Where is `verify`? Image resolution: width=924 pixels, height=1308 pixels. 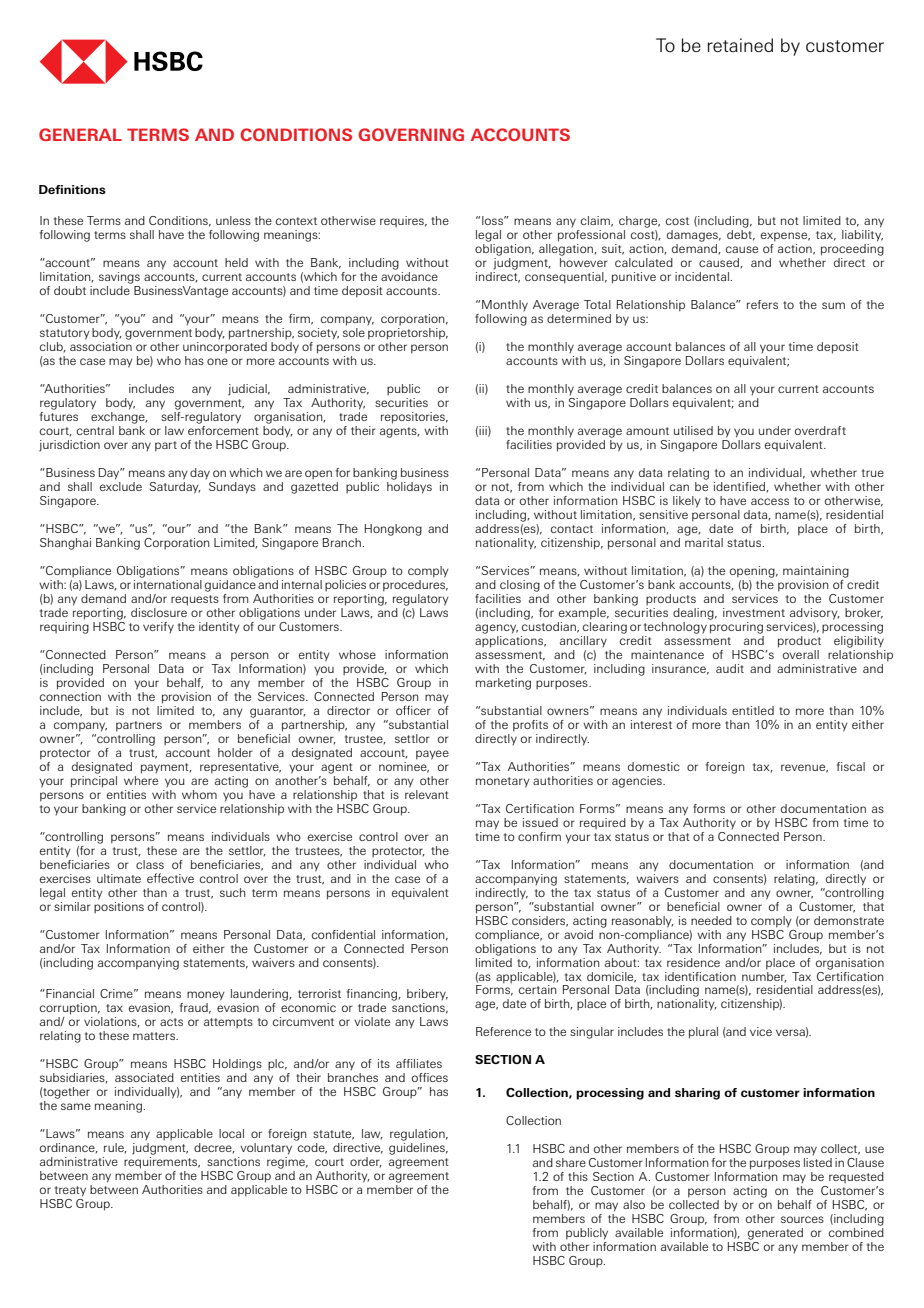 verify is located at coordinates (158, 627).
